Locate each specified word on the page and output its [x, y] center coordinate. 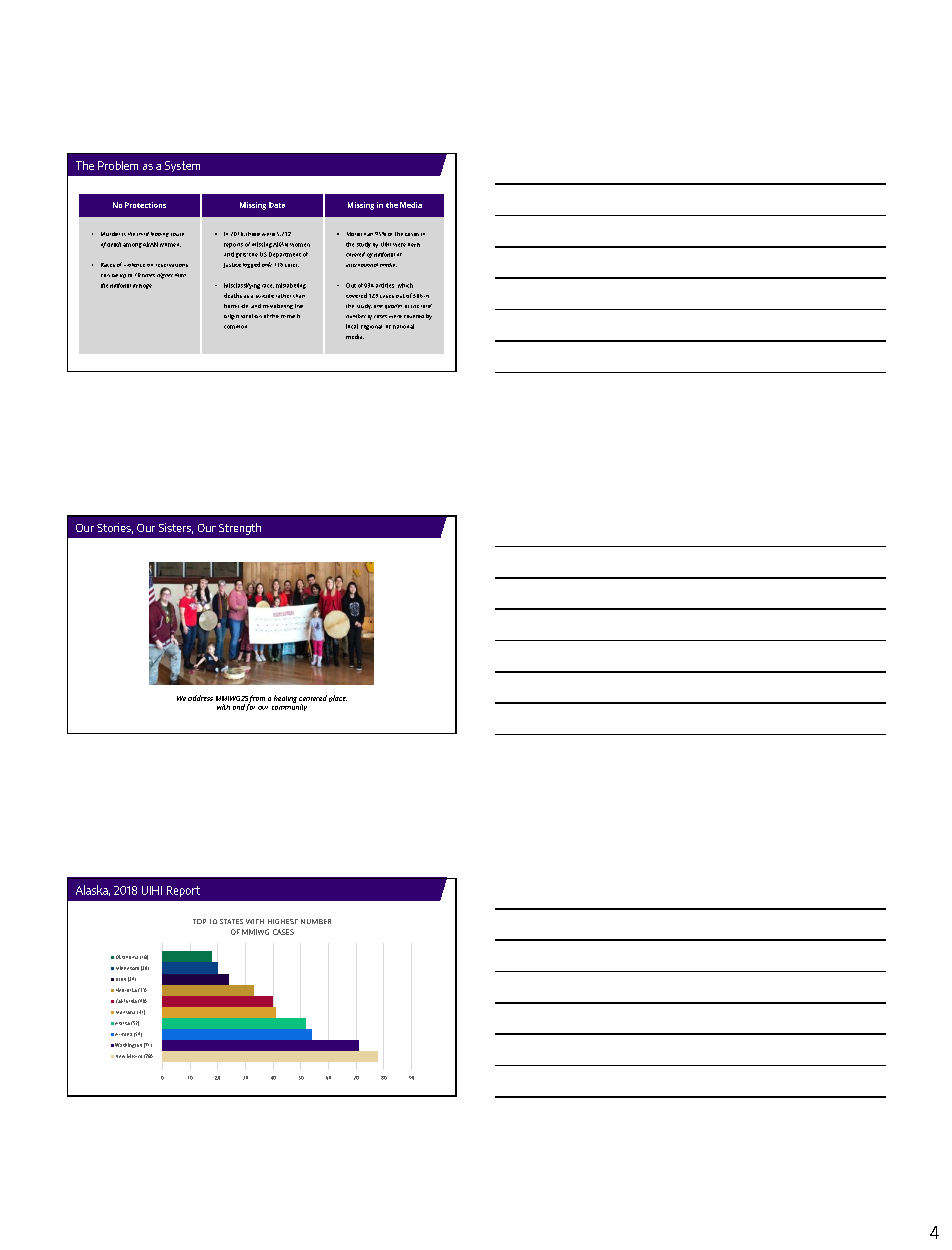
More [353, 234]
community [289, 706]
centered [313, 698]
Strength [240, 529]
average [142, 286]
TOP [199, 921]
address [200, 698]
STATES [231, 921]
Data [277, 205]
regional [371, 327]
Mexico [134, 1056]
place [338, 698]
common [235, 327]
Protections [145, 205]
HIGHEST [283, 921]
